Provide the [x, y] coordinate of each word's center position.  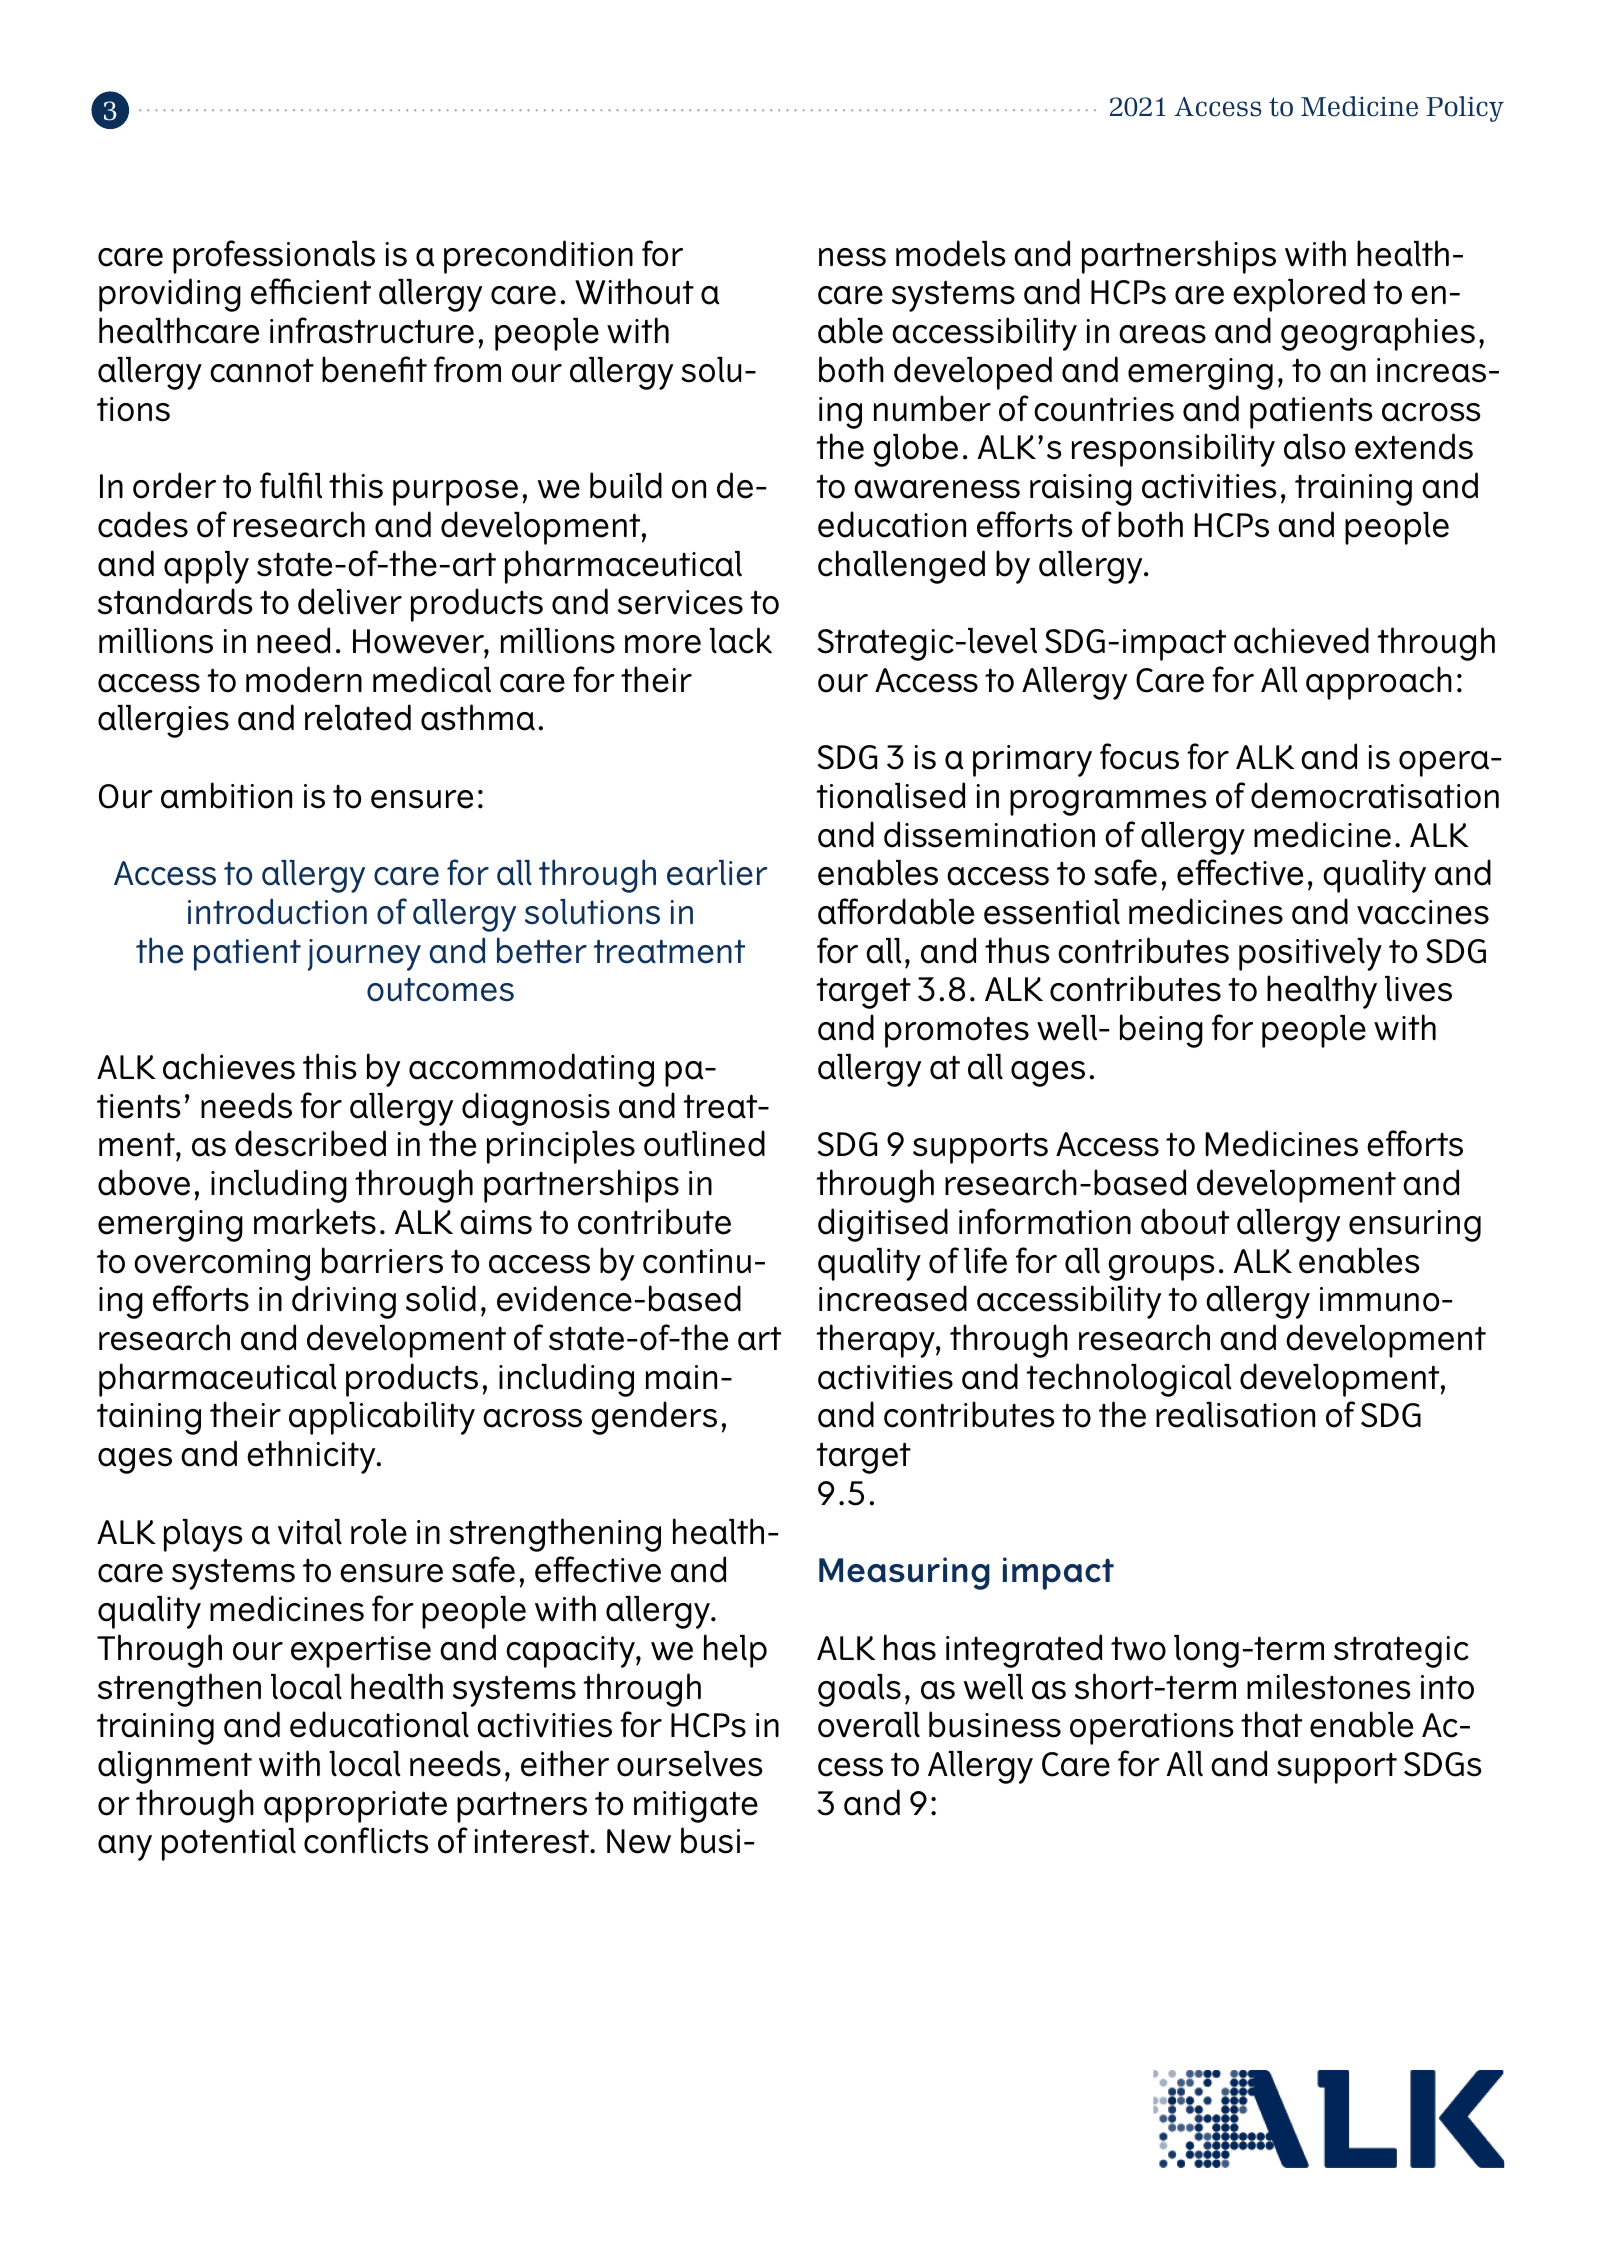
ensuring [1415, 1226]
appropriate [355, 1807]
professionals [274, 257]
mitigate [696, 1807]
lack [740, 640]
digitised [883, 1225]
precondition [538, 257]
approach [1379, 683]
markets [315, 1221]
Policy [1465, 109]
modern [304, 679]
